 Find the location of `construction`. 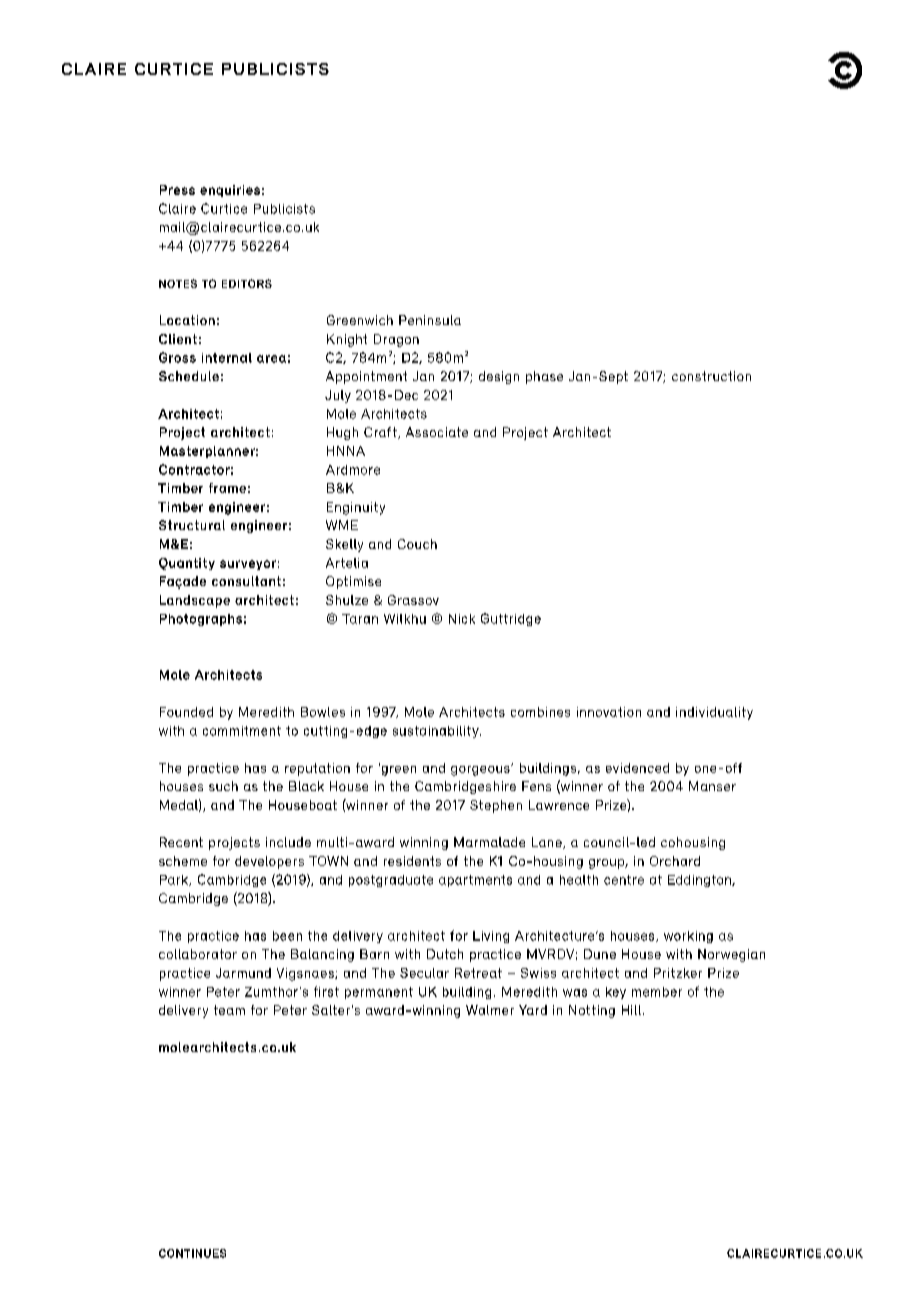

construction is located at coordinates (711, 376).
